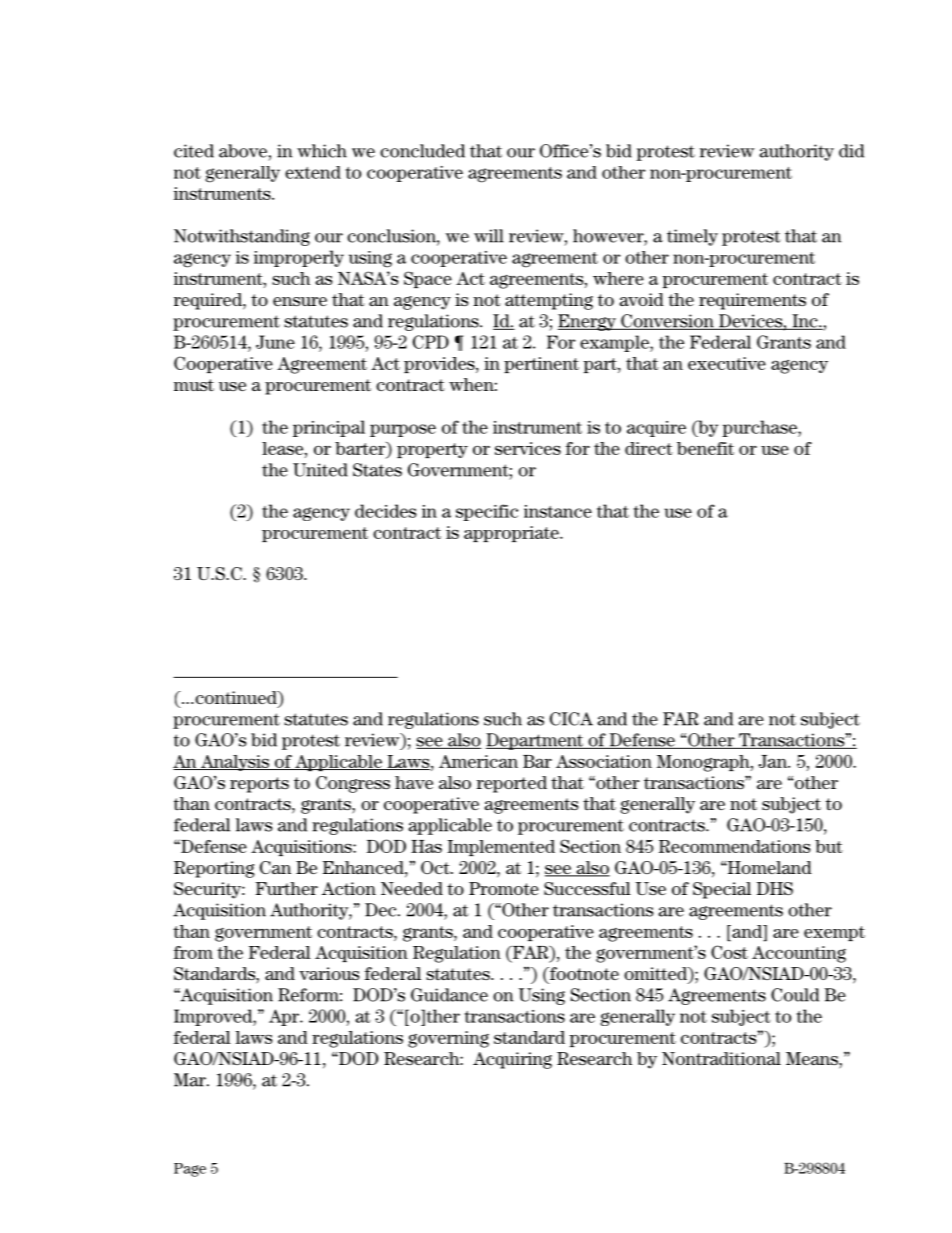  I want to click on United, so click(320, 470).
